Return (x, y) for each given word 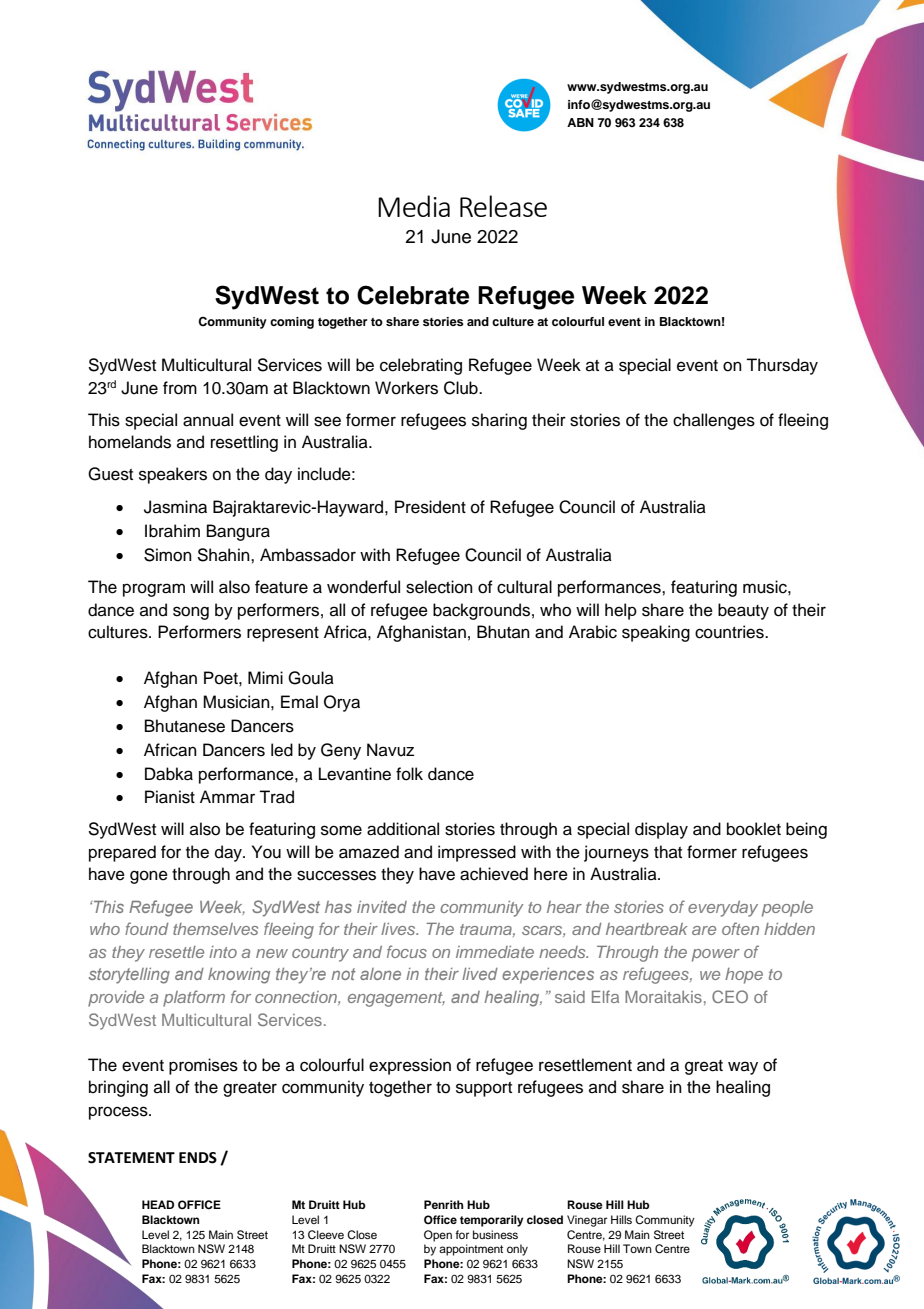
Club (462, 388)
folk (409, 774)
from (180, 388)
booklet (754, 829)
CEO (730, 996)
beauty (743, 611)
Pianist (170, 797)
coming (292, 323)
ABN (580, 122)
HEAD (158, 1204)
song (191, 613)
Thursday (782, 366)
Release (503, 206)
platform (194, 998)
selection (439, 587)
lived (480, 974)
